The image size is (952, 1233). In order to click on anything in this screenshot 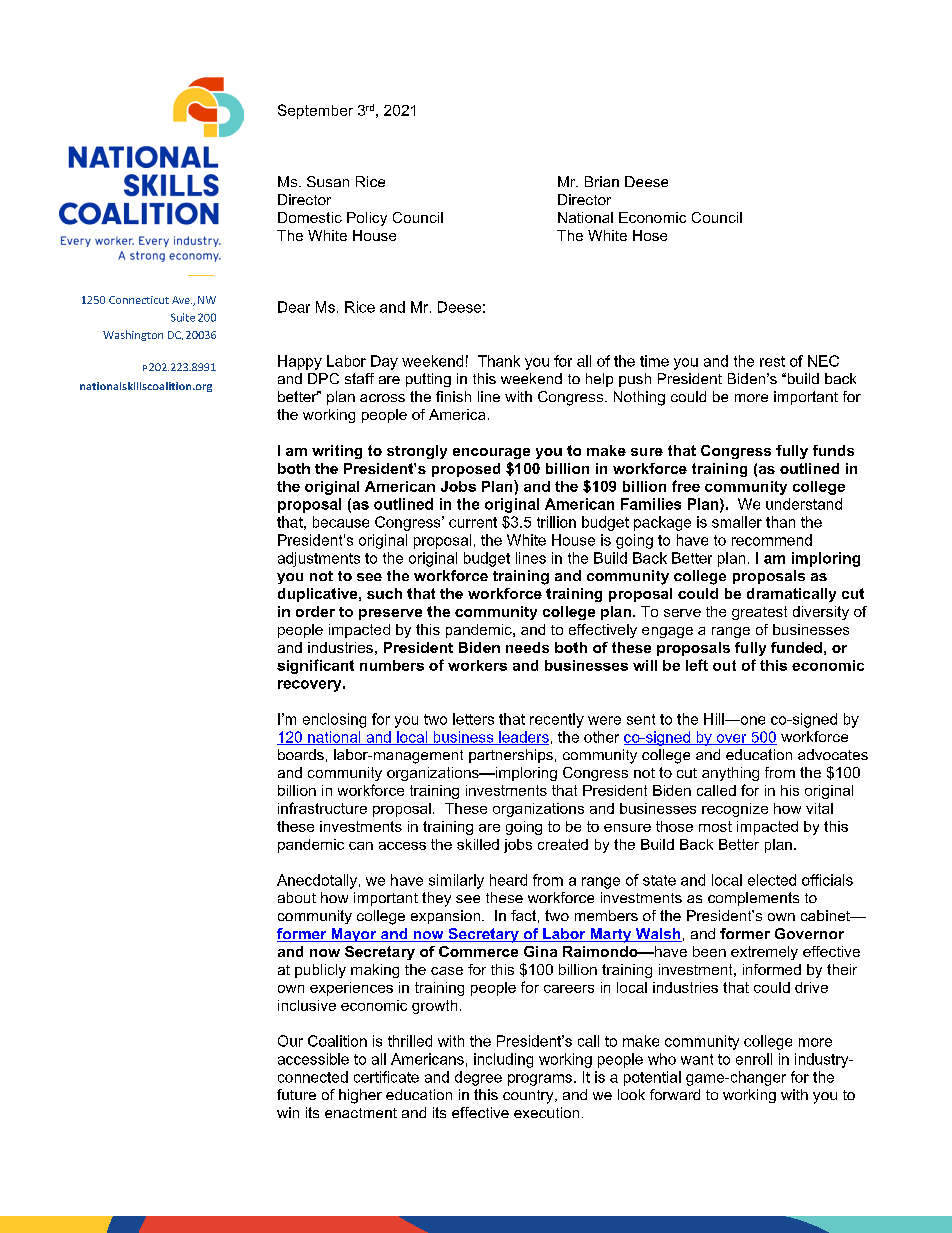, I will do `click(730, 774)`.
